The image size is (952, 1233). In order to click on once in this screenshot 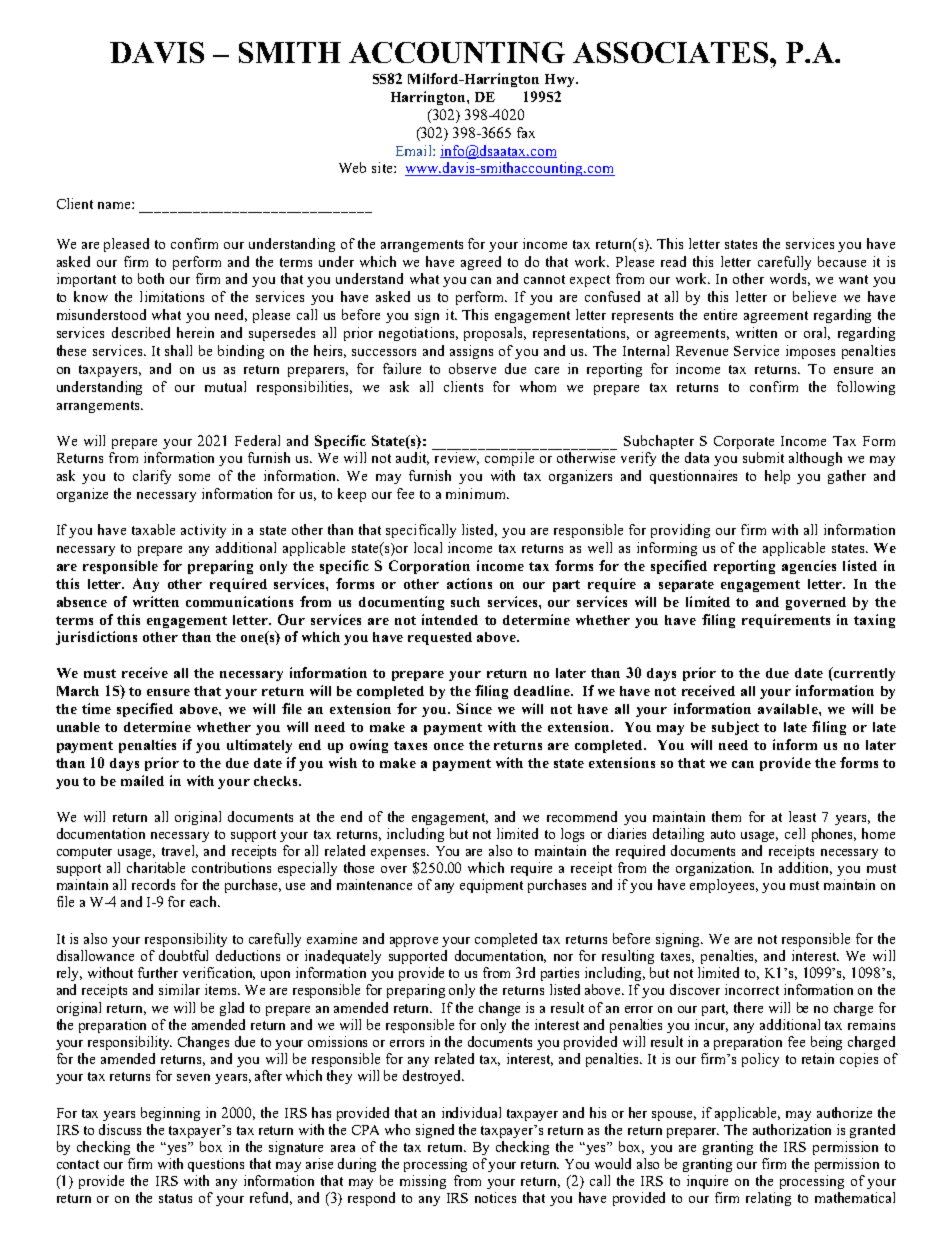, I will do `click(449, 746)`.
